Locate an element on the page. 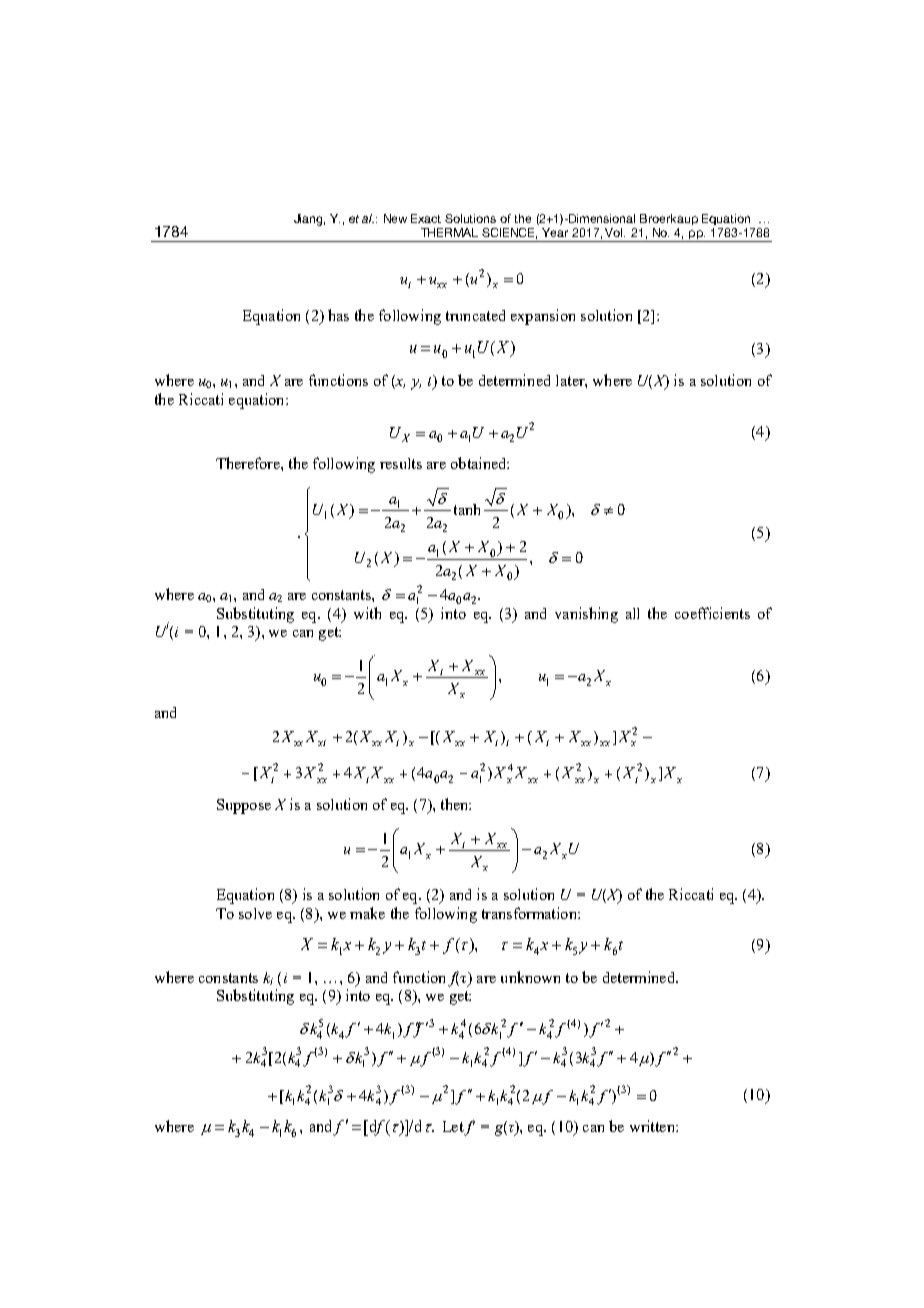 The width and height of the page is (924, 1308). has is located at coordinates (338, 315).
